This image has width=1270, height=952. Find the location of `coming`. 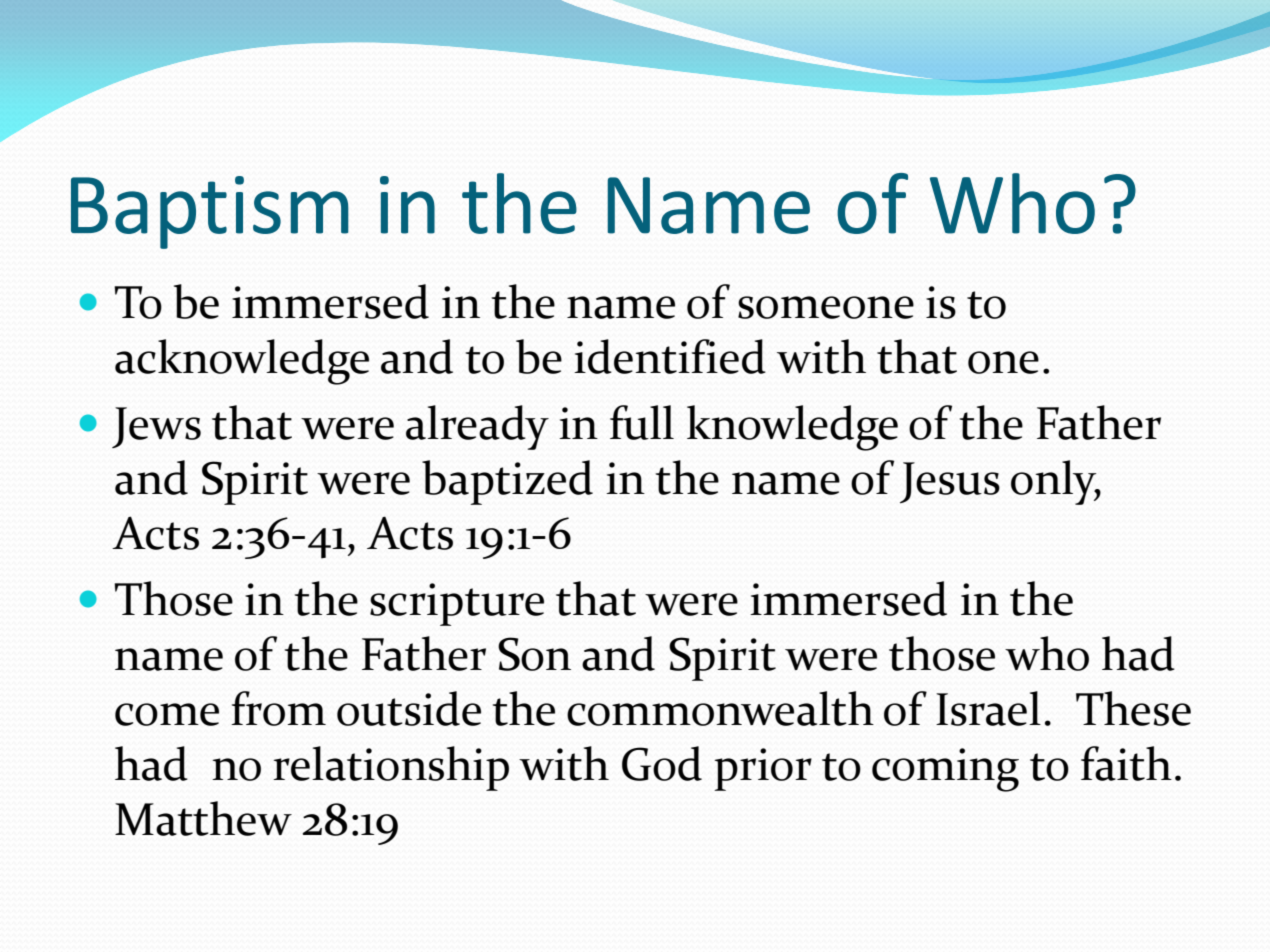

coming is located at coordinates (945, 770).
